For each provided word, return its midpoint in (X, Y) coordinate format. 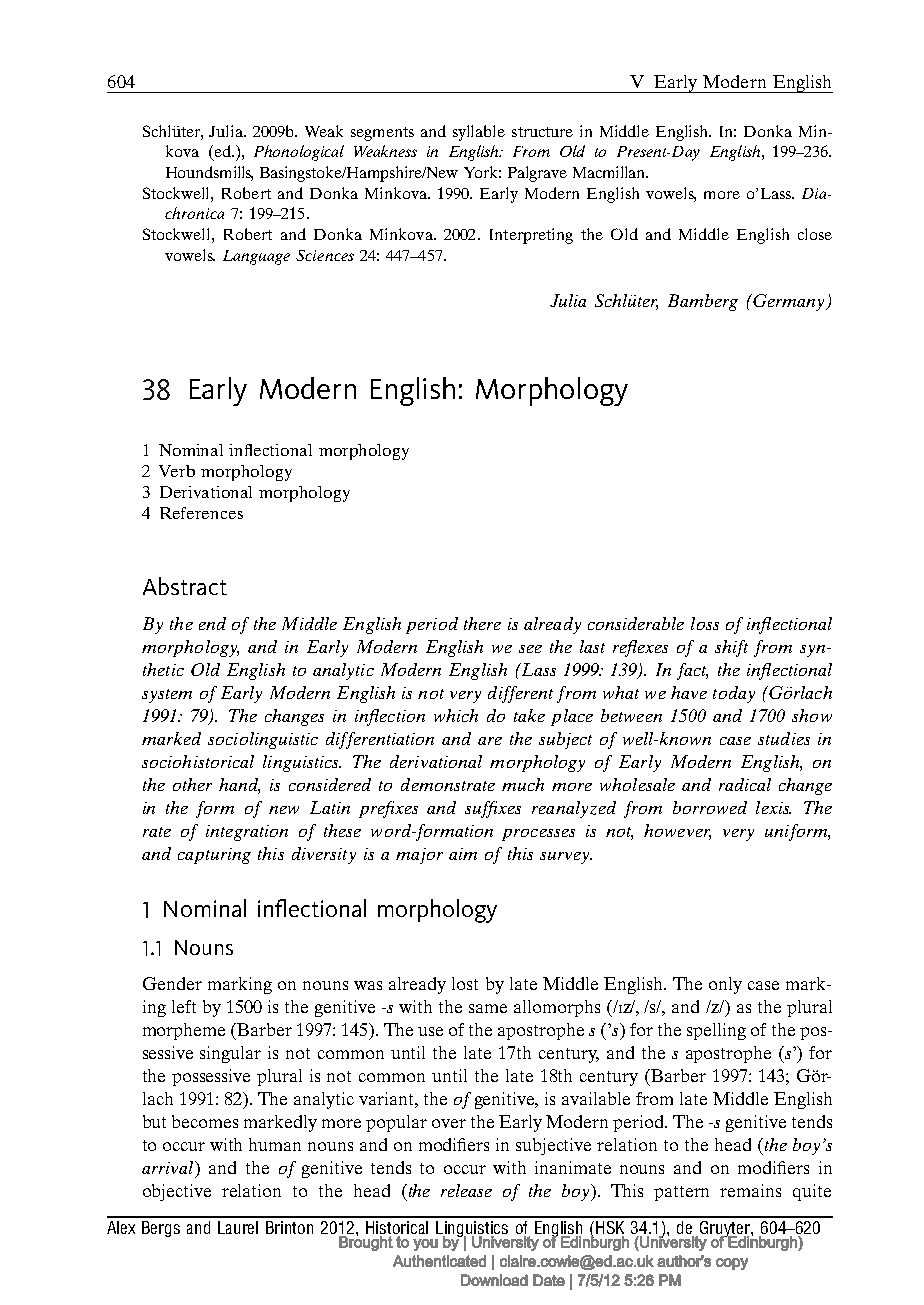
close (815, 234)
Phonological (299, 153)
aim (463, 854)
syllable (479, 133)
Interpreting (531, 236)
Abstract (185, 586)
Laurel (238, 1227)
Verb (177, 471)
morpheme (184, 1031)
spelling (716, 1031)
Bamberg (703, 302)
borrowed (710, 807)
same (488, 1008)
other (192, 784)
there (482, 623)
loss (705, 623)
